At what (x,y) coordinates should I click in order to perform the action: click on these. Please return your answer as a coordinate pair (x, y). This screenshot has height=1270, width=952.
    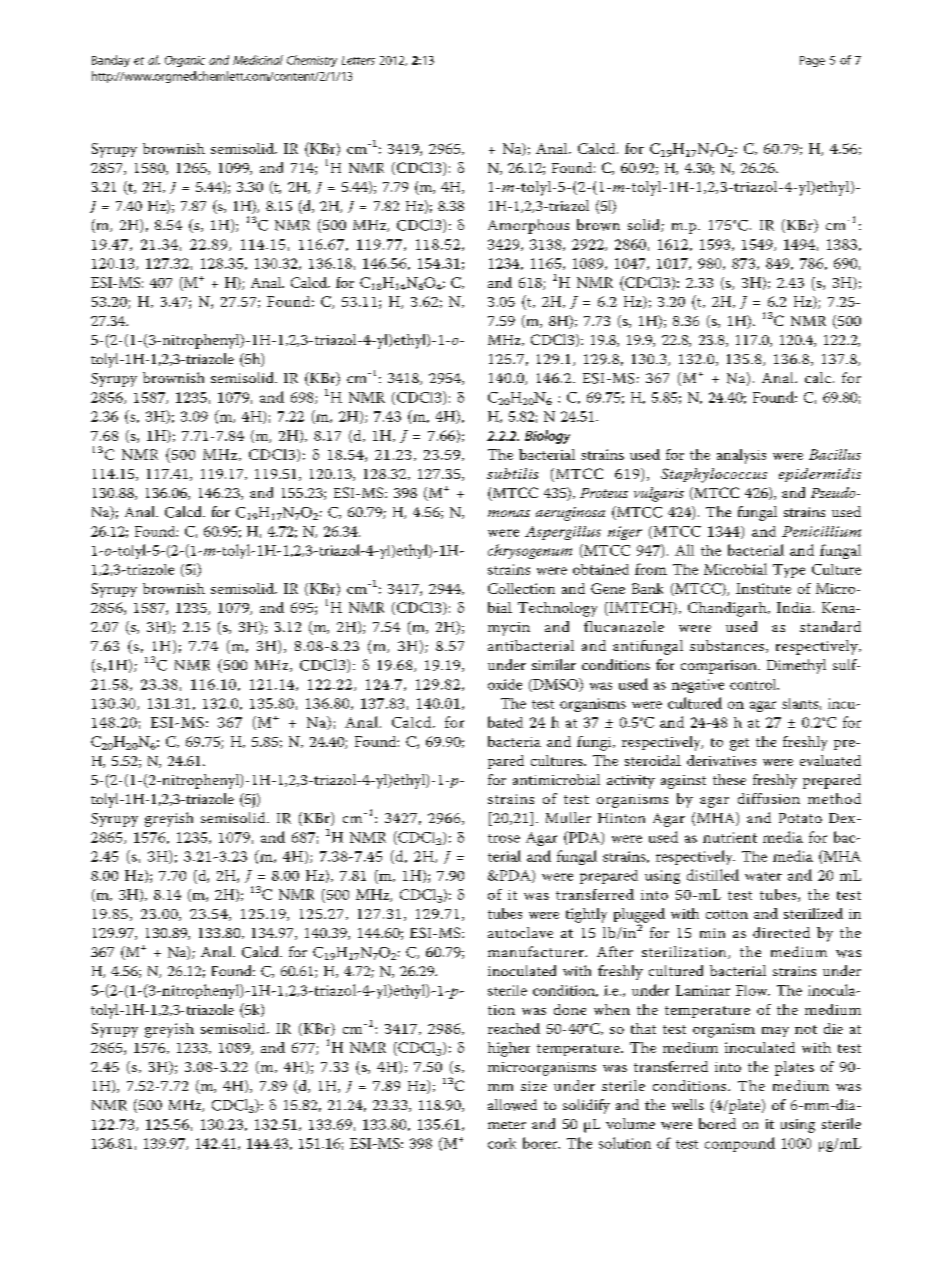
    Looking at the image, I should click on (729, 779).
